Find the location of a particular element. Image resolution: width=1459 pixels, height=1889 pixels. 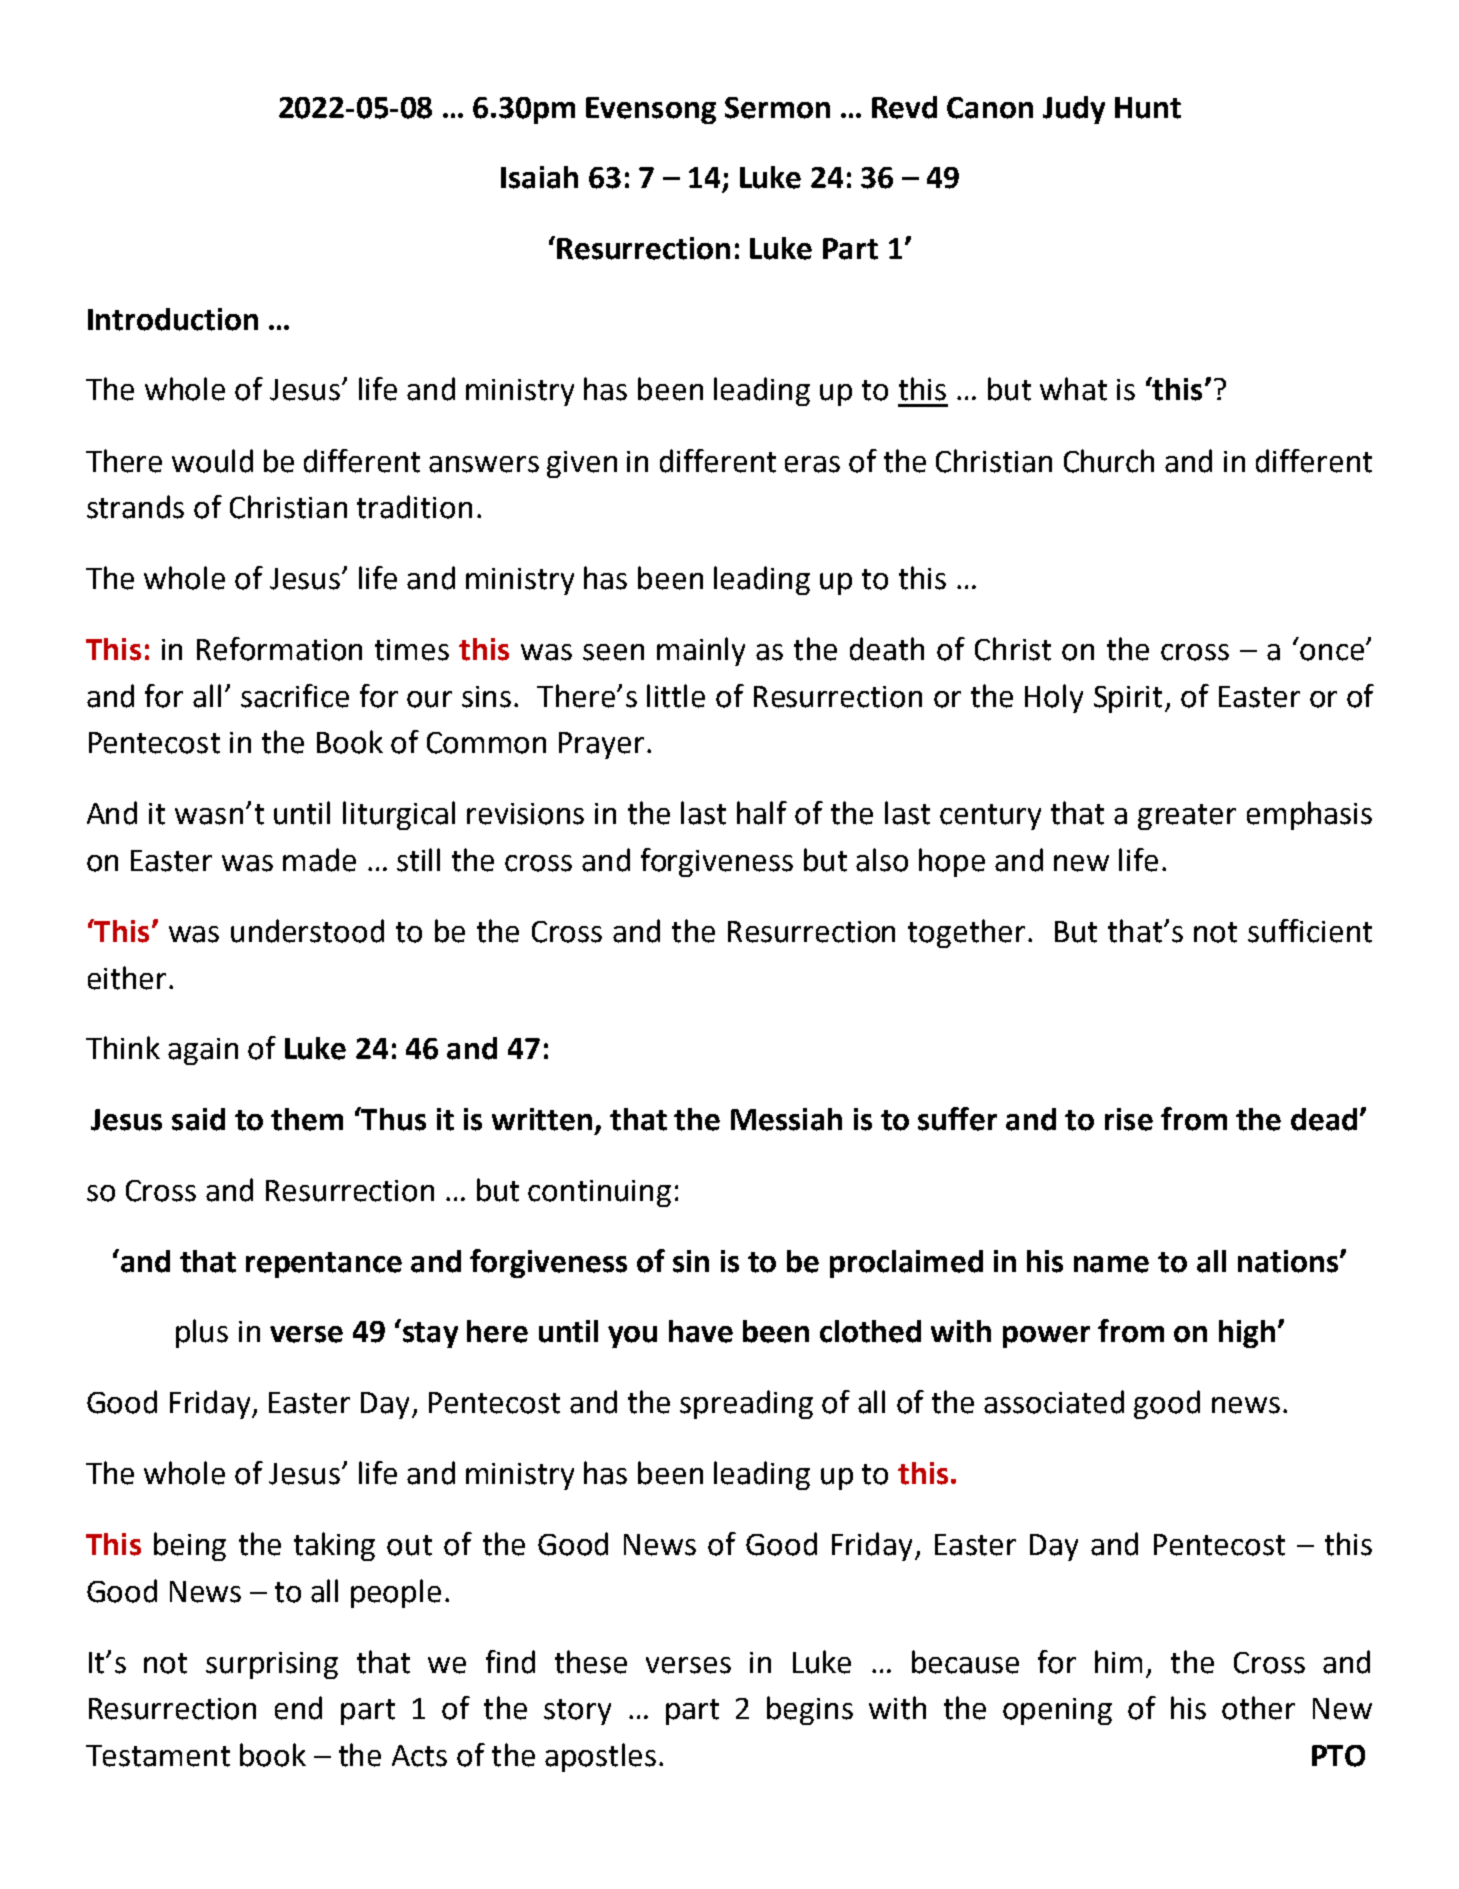

end is located at coordinates (298, 1708).
